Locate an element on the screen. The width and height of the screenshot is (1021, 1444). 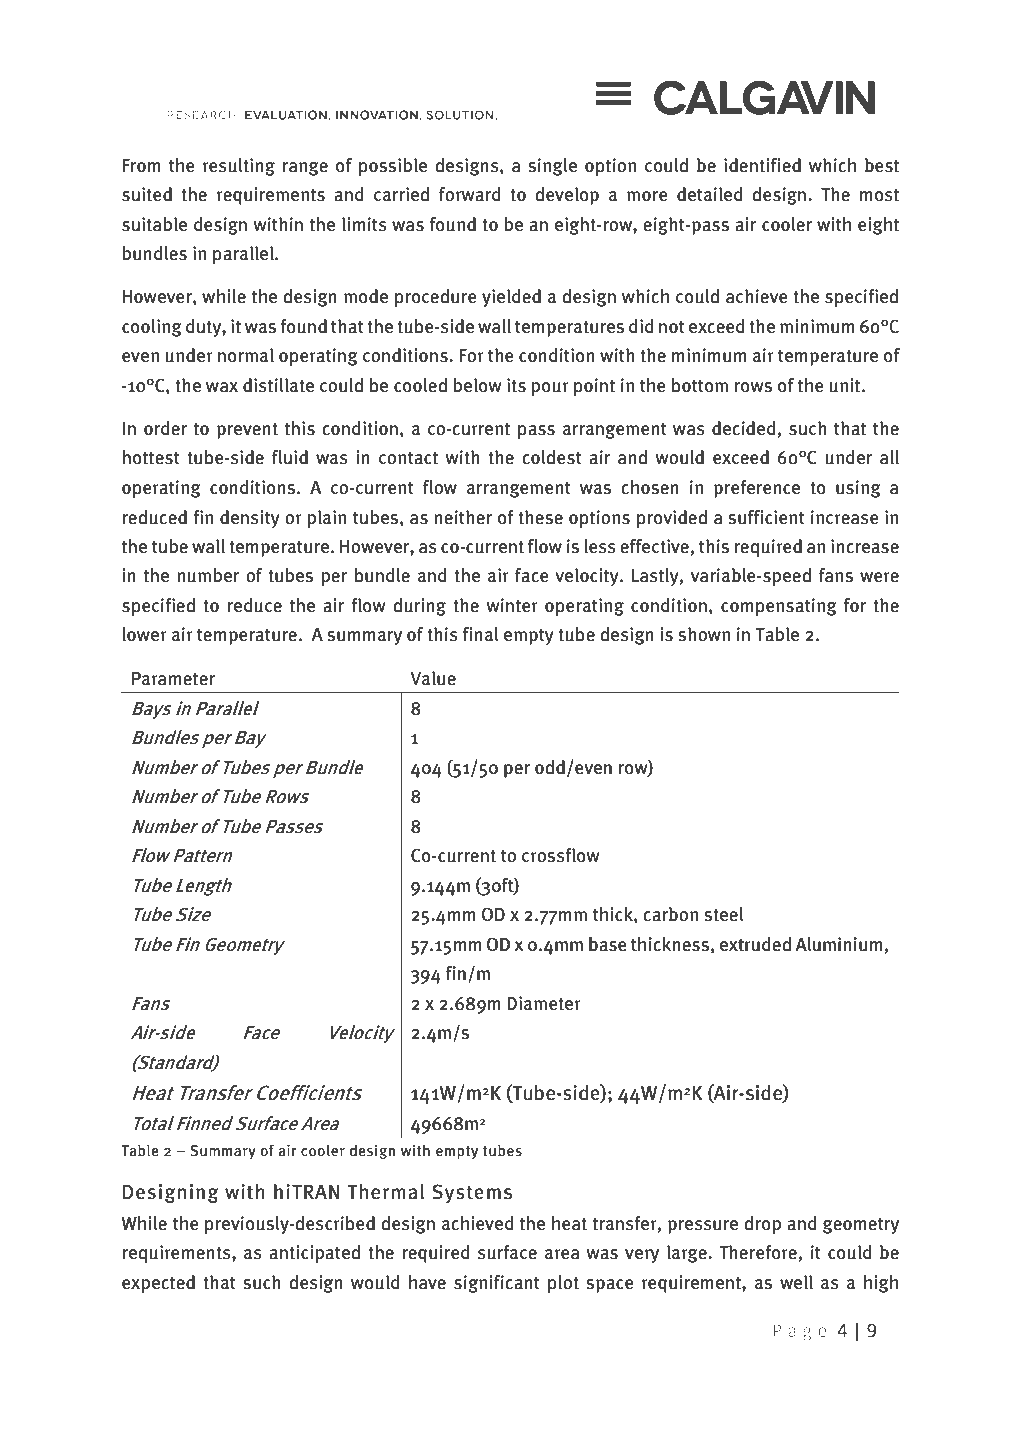
shown is located at coordinates (704, 634).
